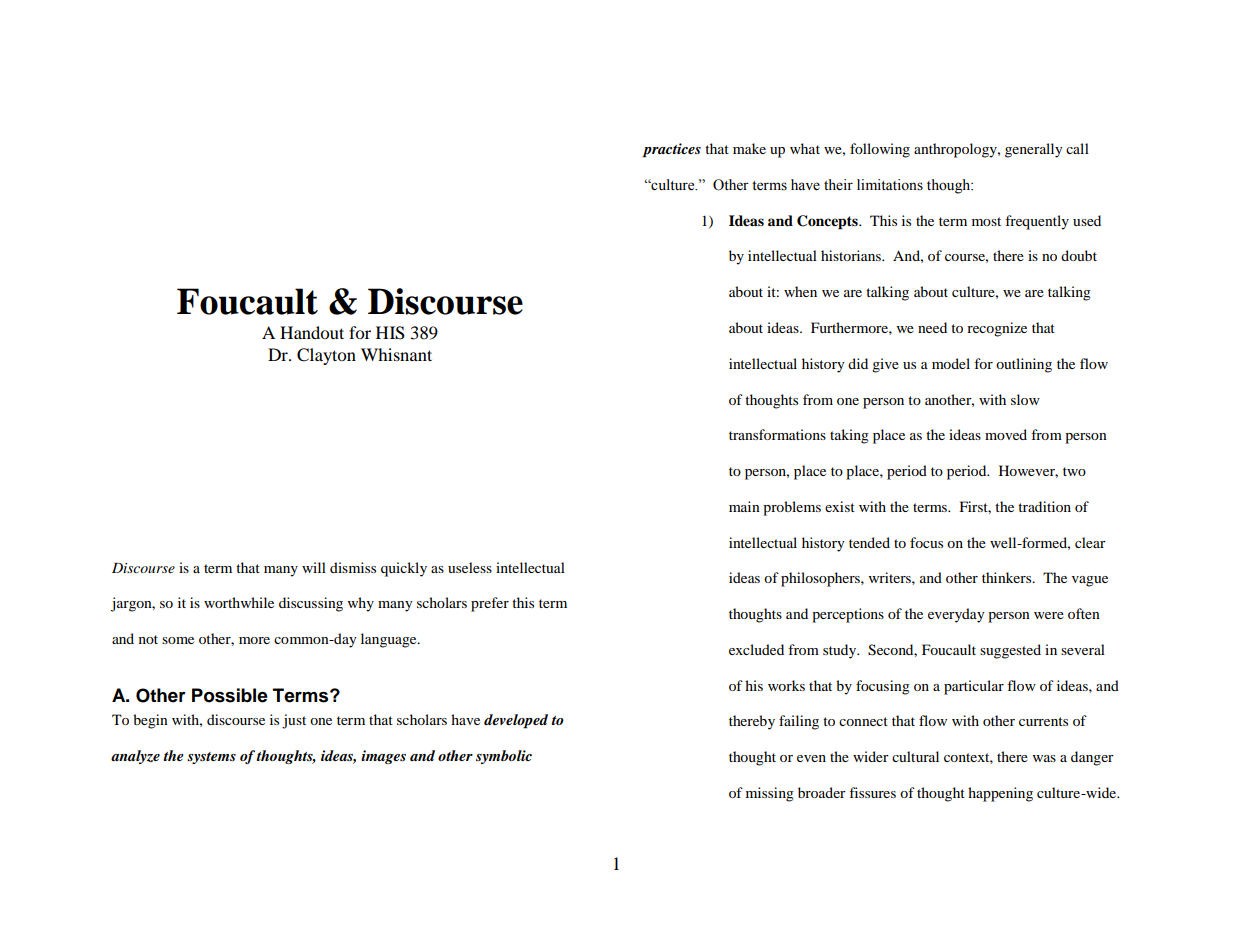  Describe the element at coordinates (1034, 150) in the screenshot. I see `generally` at that location.
